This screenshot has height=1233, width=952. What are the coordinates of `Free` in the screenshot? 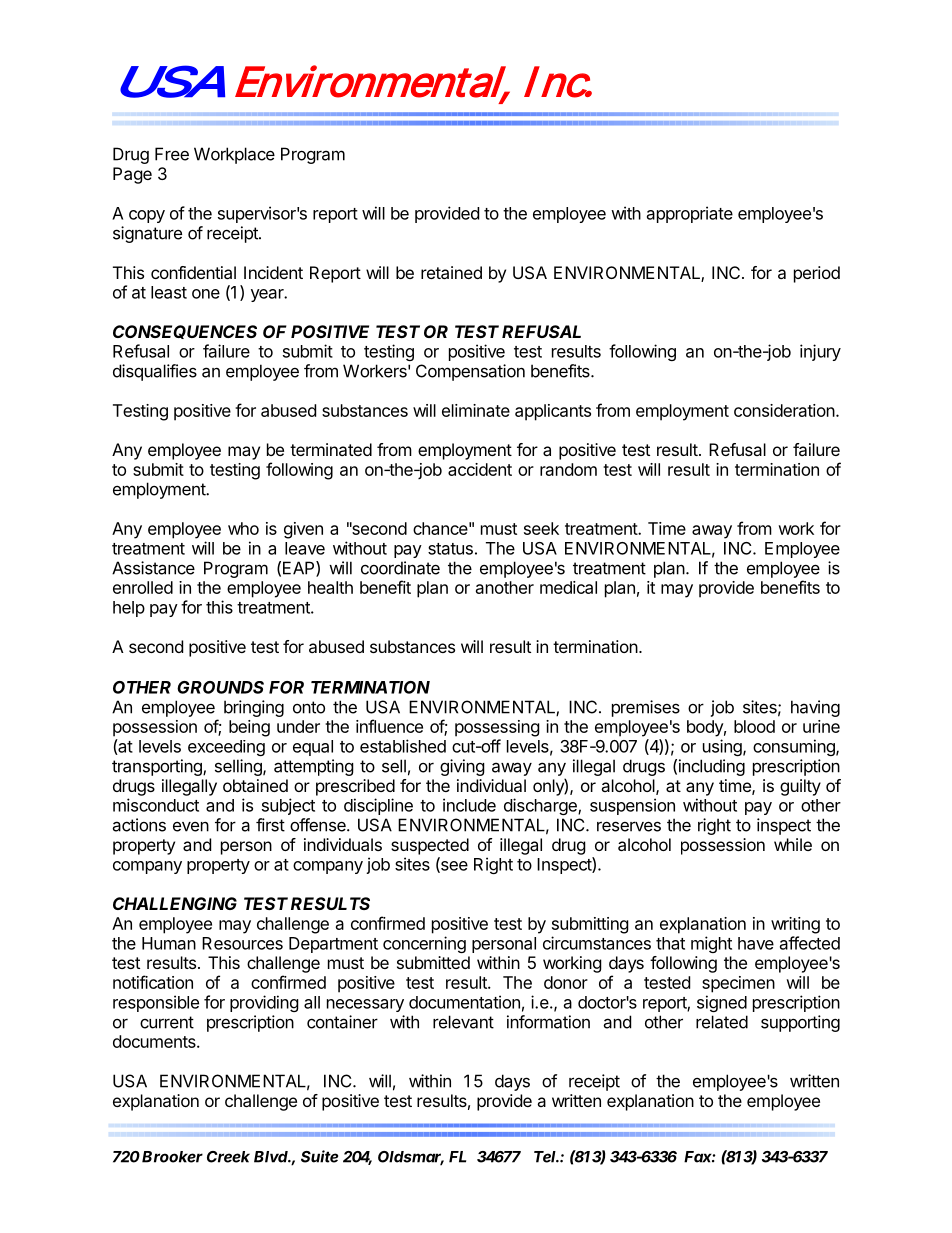 It's located at (172, 154).
